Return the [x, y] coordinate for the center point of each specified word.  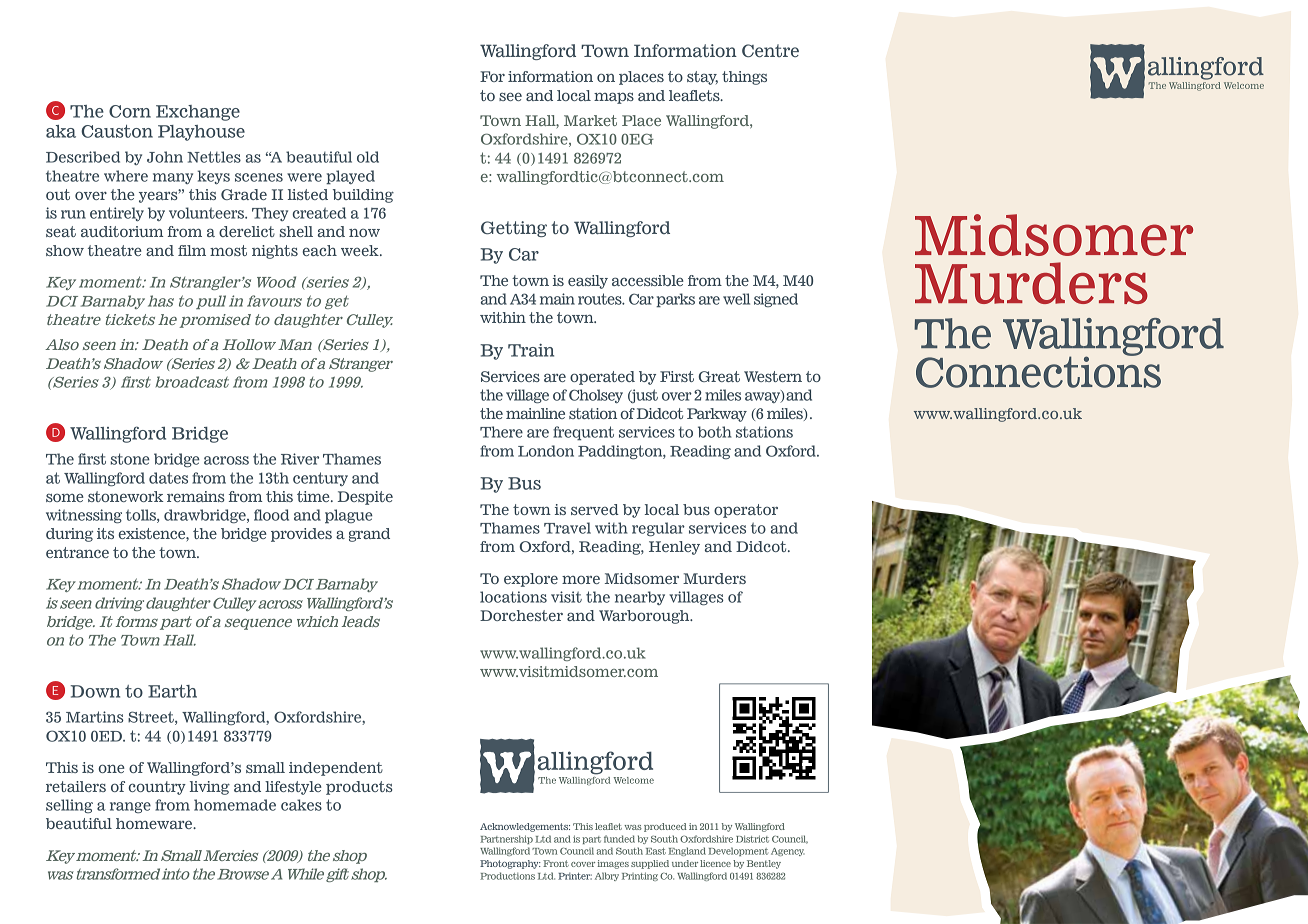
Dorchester [521, 615]
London [546, 451]
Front [556, 863]
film [192, 250]
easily [588, 282]
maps [614, 98]
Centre [770, 50]
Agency [788, 852]
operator [746, 511]
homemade [235, 805]
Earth [172, 691]
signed [776, 300]
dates [168, 478]
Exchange [198, 113]
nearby [640, 598]
